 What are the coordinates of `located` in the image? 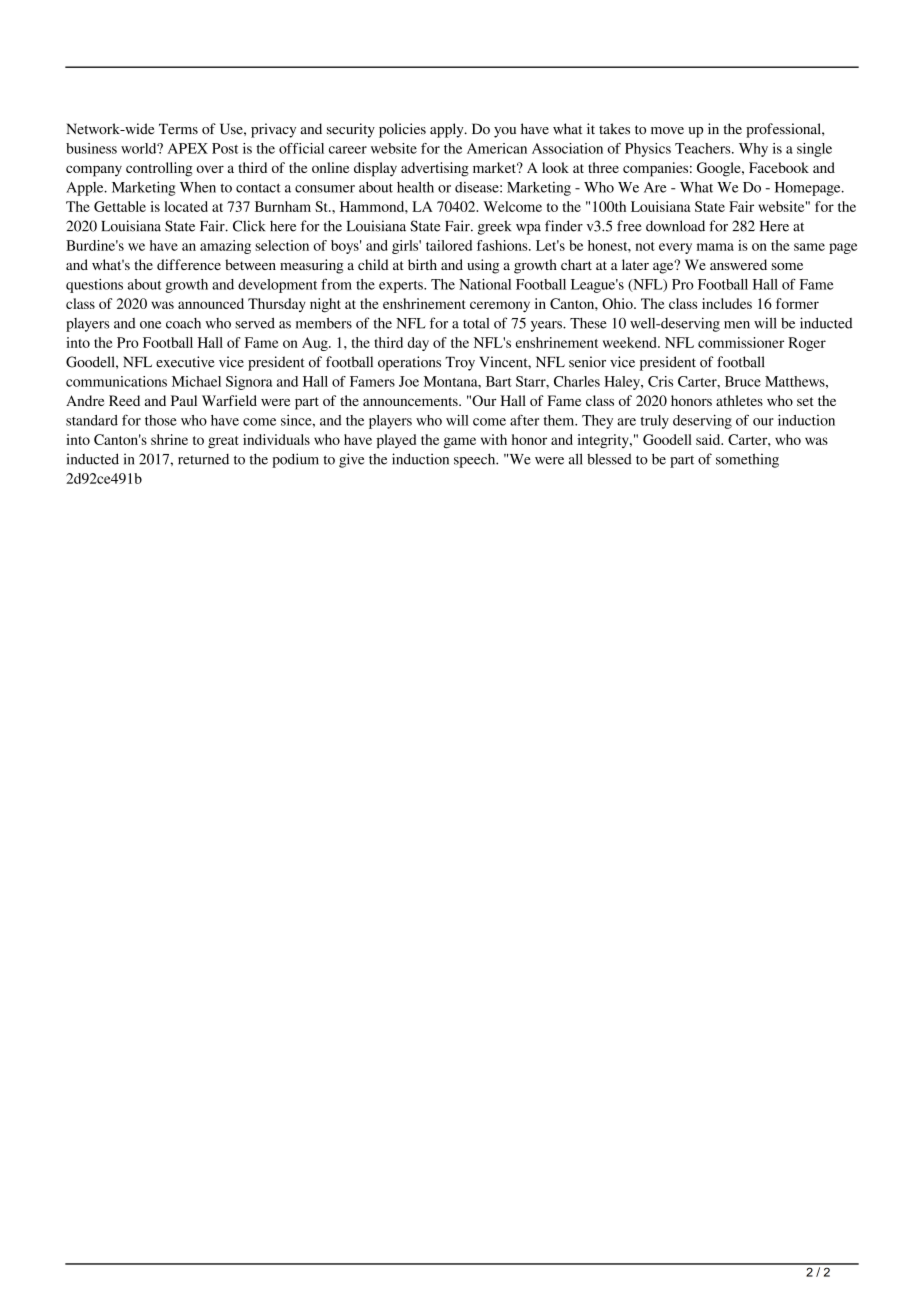 It's located at (186, 206).
